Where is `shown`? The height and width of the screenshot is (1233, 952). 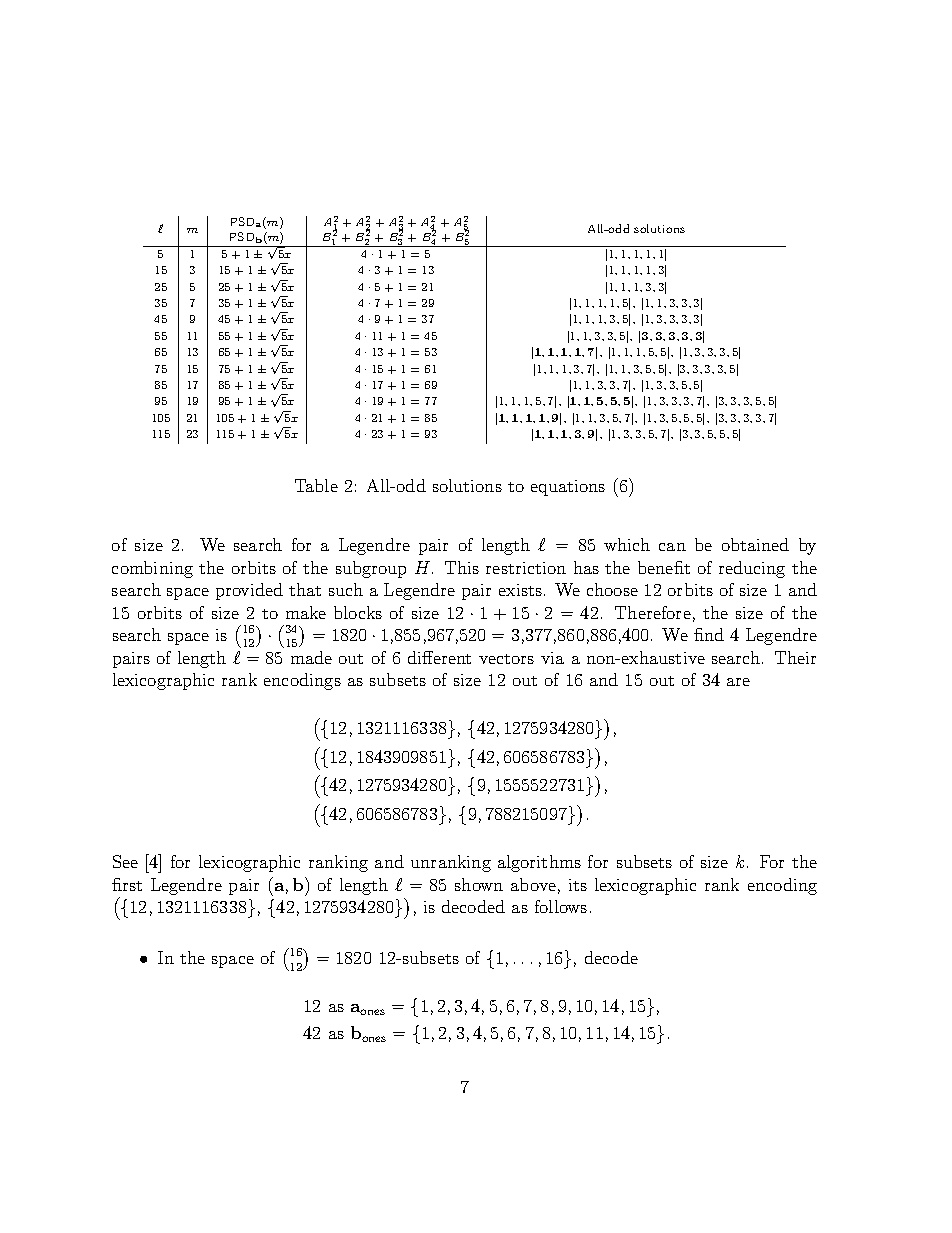
shown is located at coordinates (479, 884).
